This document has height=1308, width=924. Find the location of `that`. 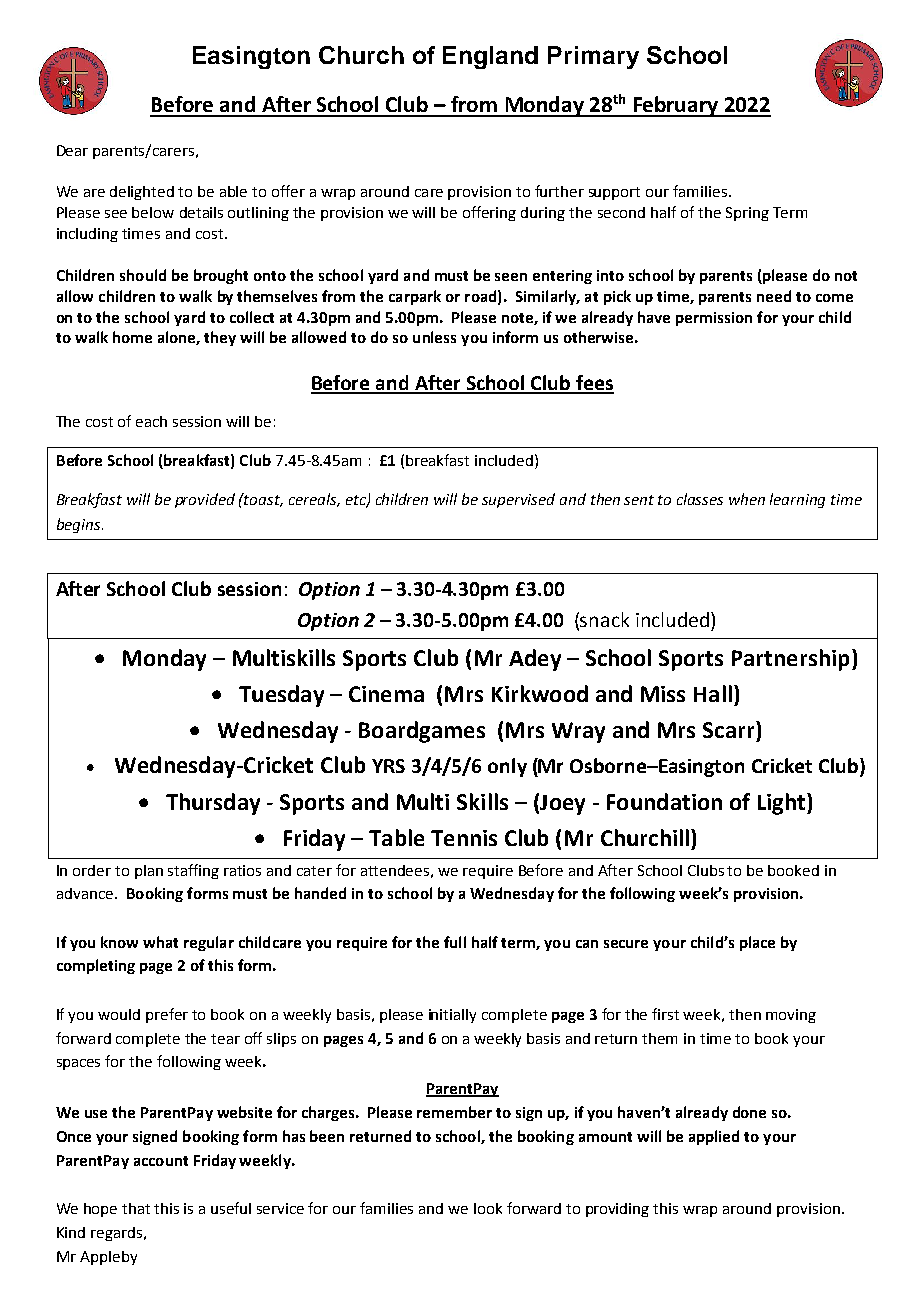

that is located at coordinates (136, 1208).
